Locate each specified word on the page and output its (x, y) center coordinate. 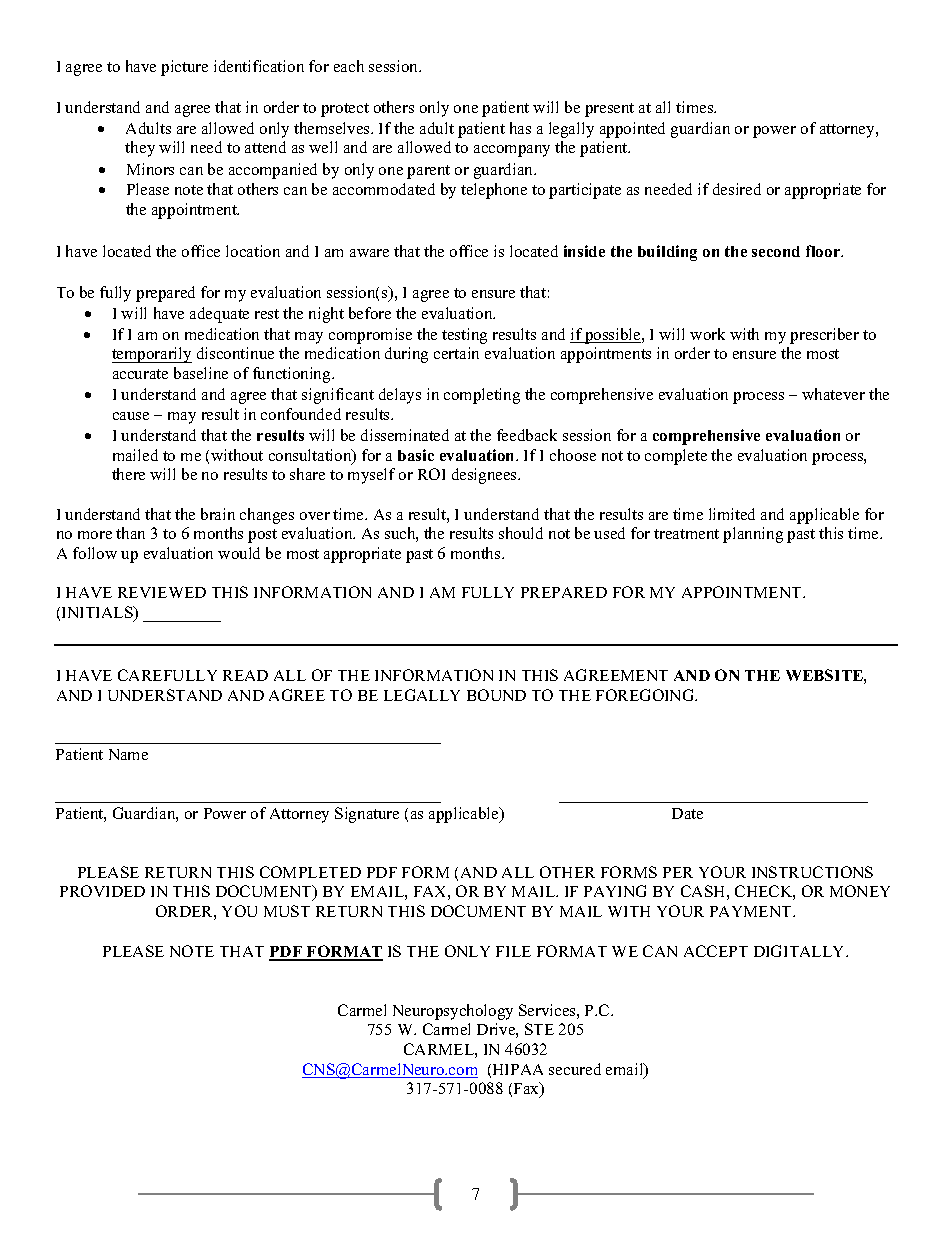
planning (753, 535)
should (521, 533)
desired (737, 189)
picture (184, 68)
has (520, 128)
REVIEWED (162, 592)
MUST (287, 911)
